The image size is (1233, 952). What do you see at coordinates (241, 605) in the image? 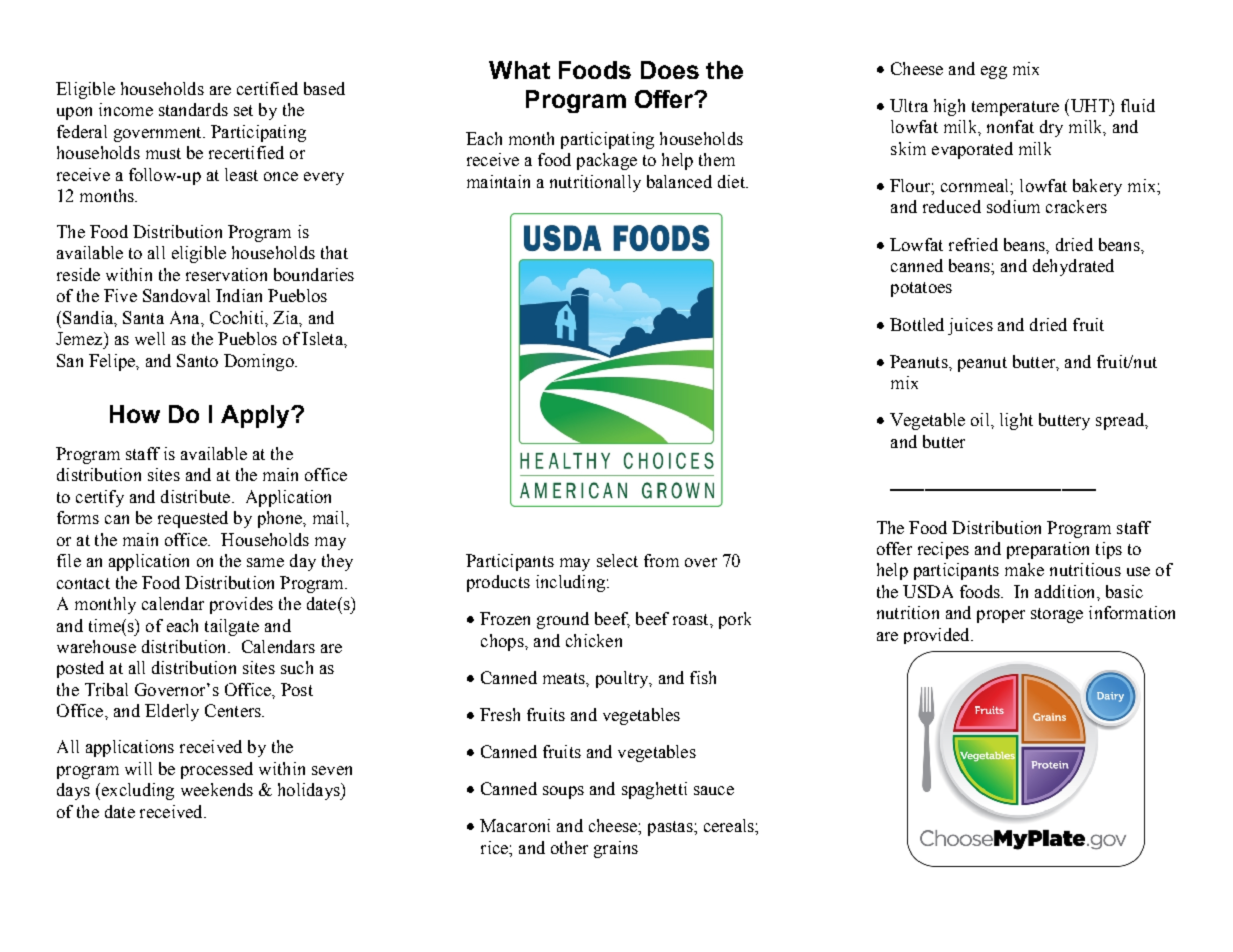
I see `provides` at bounding box center [241, 605].
